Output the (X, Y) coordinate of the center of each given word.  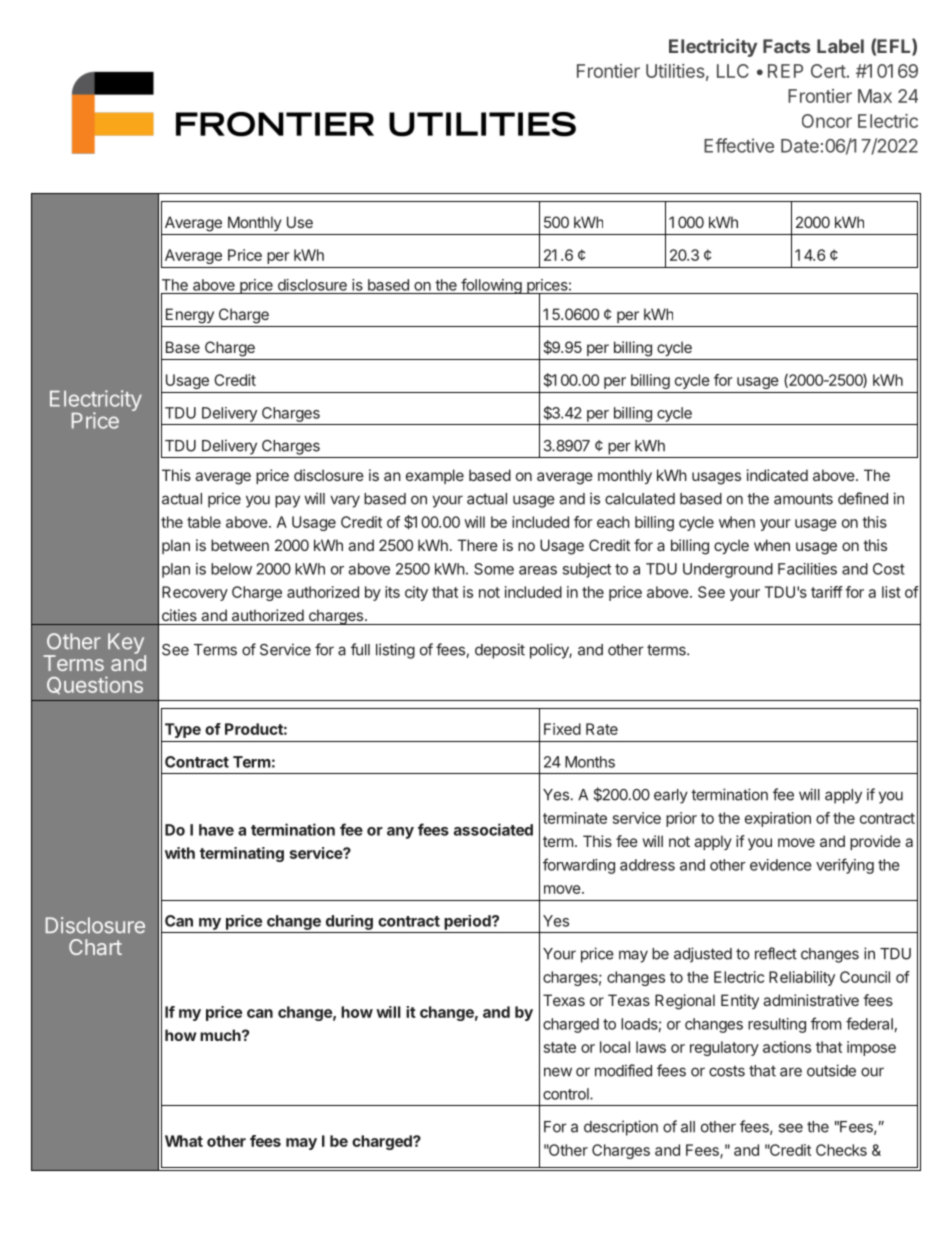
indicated (777, 475)
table (204, 522)
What (184, 1141)
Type (183, 730)
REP (785, 71)
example (435, 476)
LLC (733, 71)
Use (300, 222)
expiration (778, 819)
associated (493, 829)
